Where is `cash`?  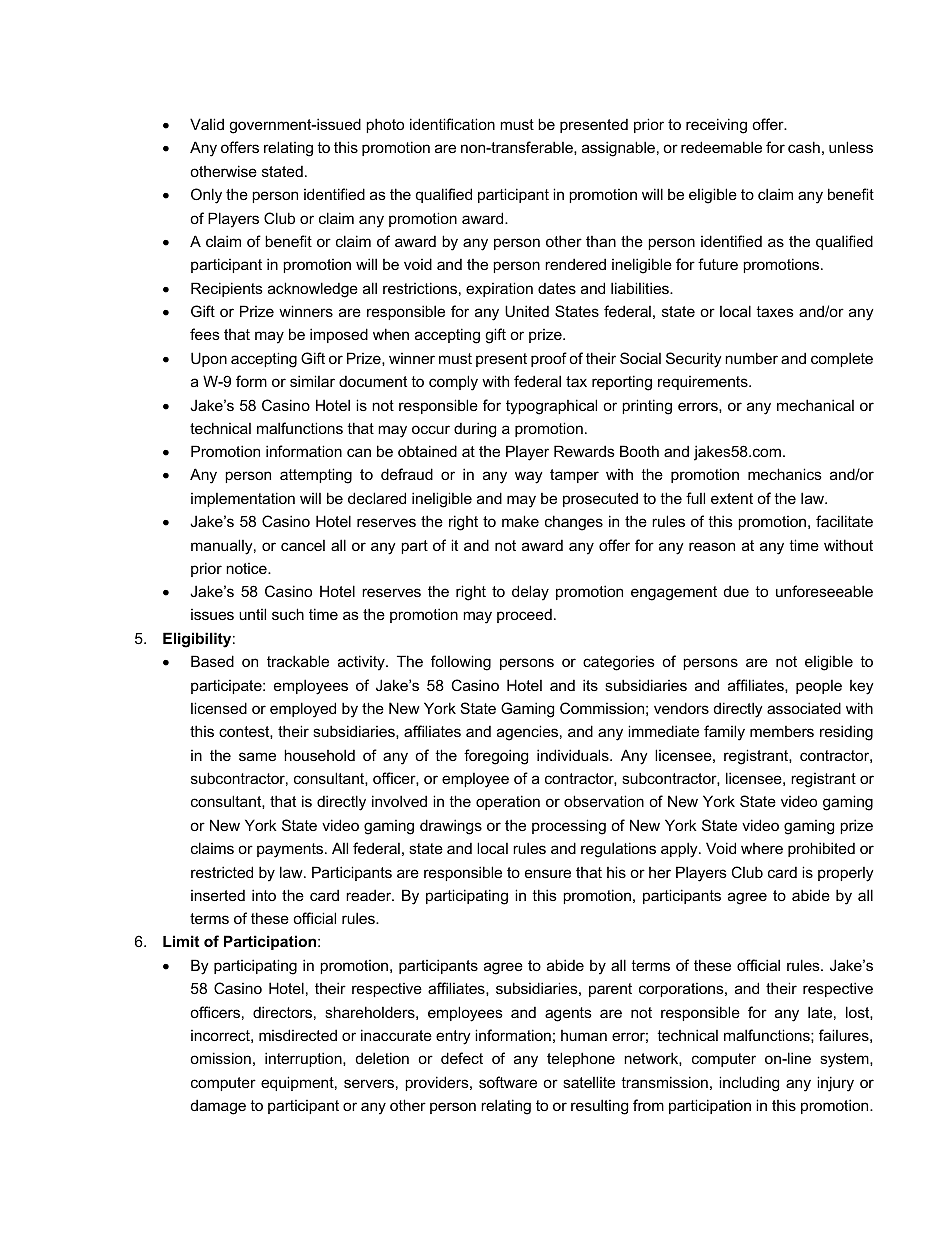
cash is located at coordinates (804, 147).
